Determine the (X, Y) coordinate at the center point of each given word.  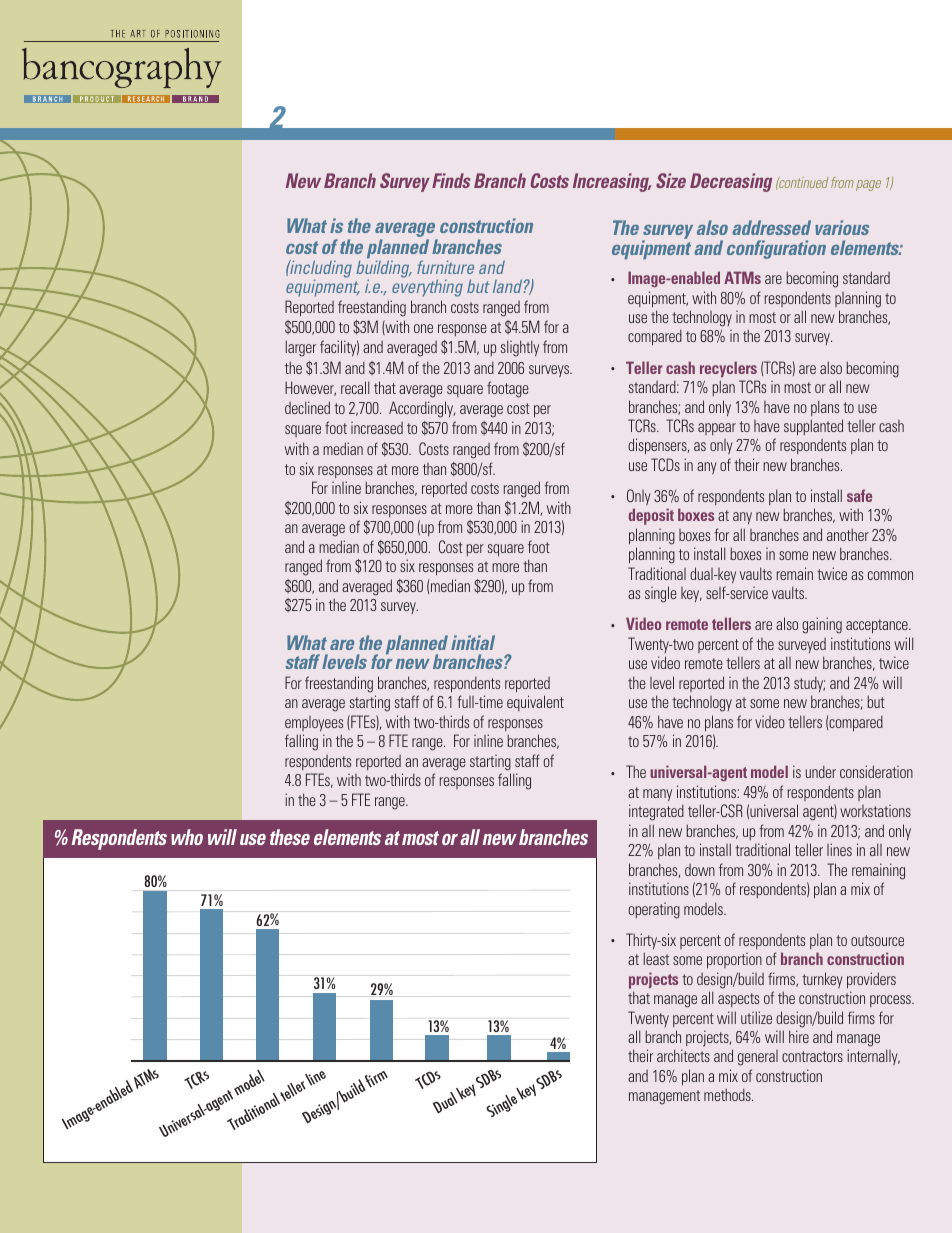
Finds (451, 180)
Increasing (612, 182)
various (842, 227)
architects (683, 1055)
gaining (822, 625)
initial (473, 642)
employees (314, 724)
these (290, 837)
